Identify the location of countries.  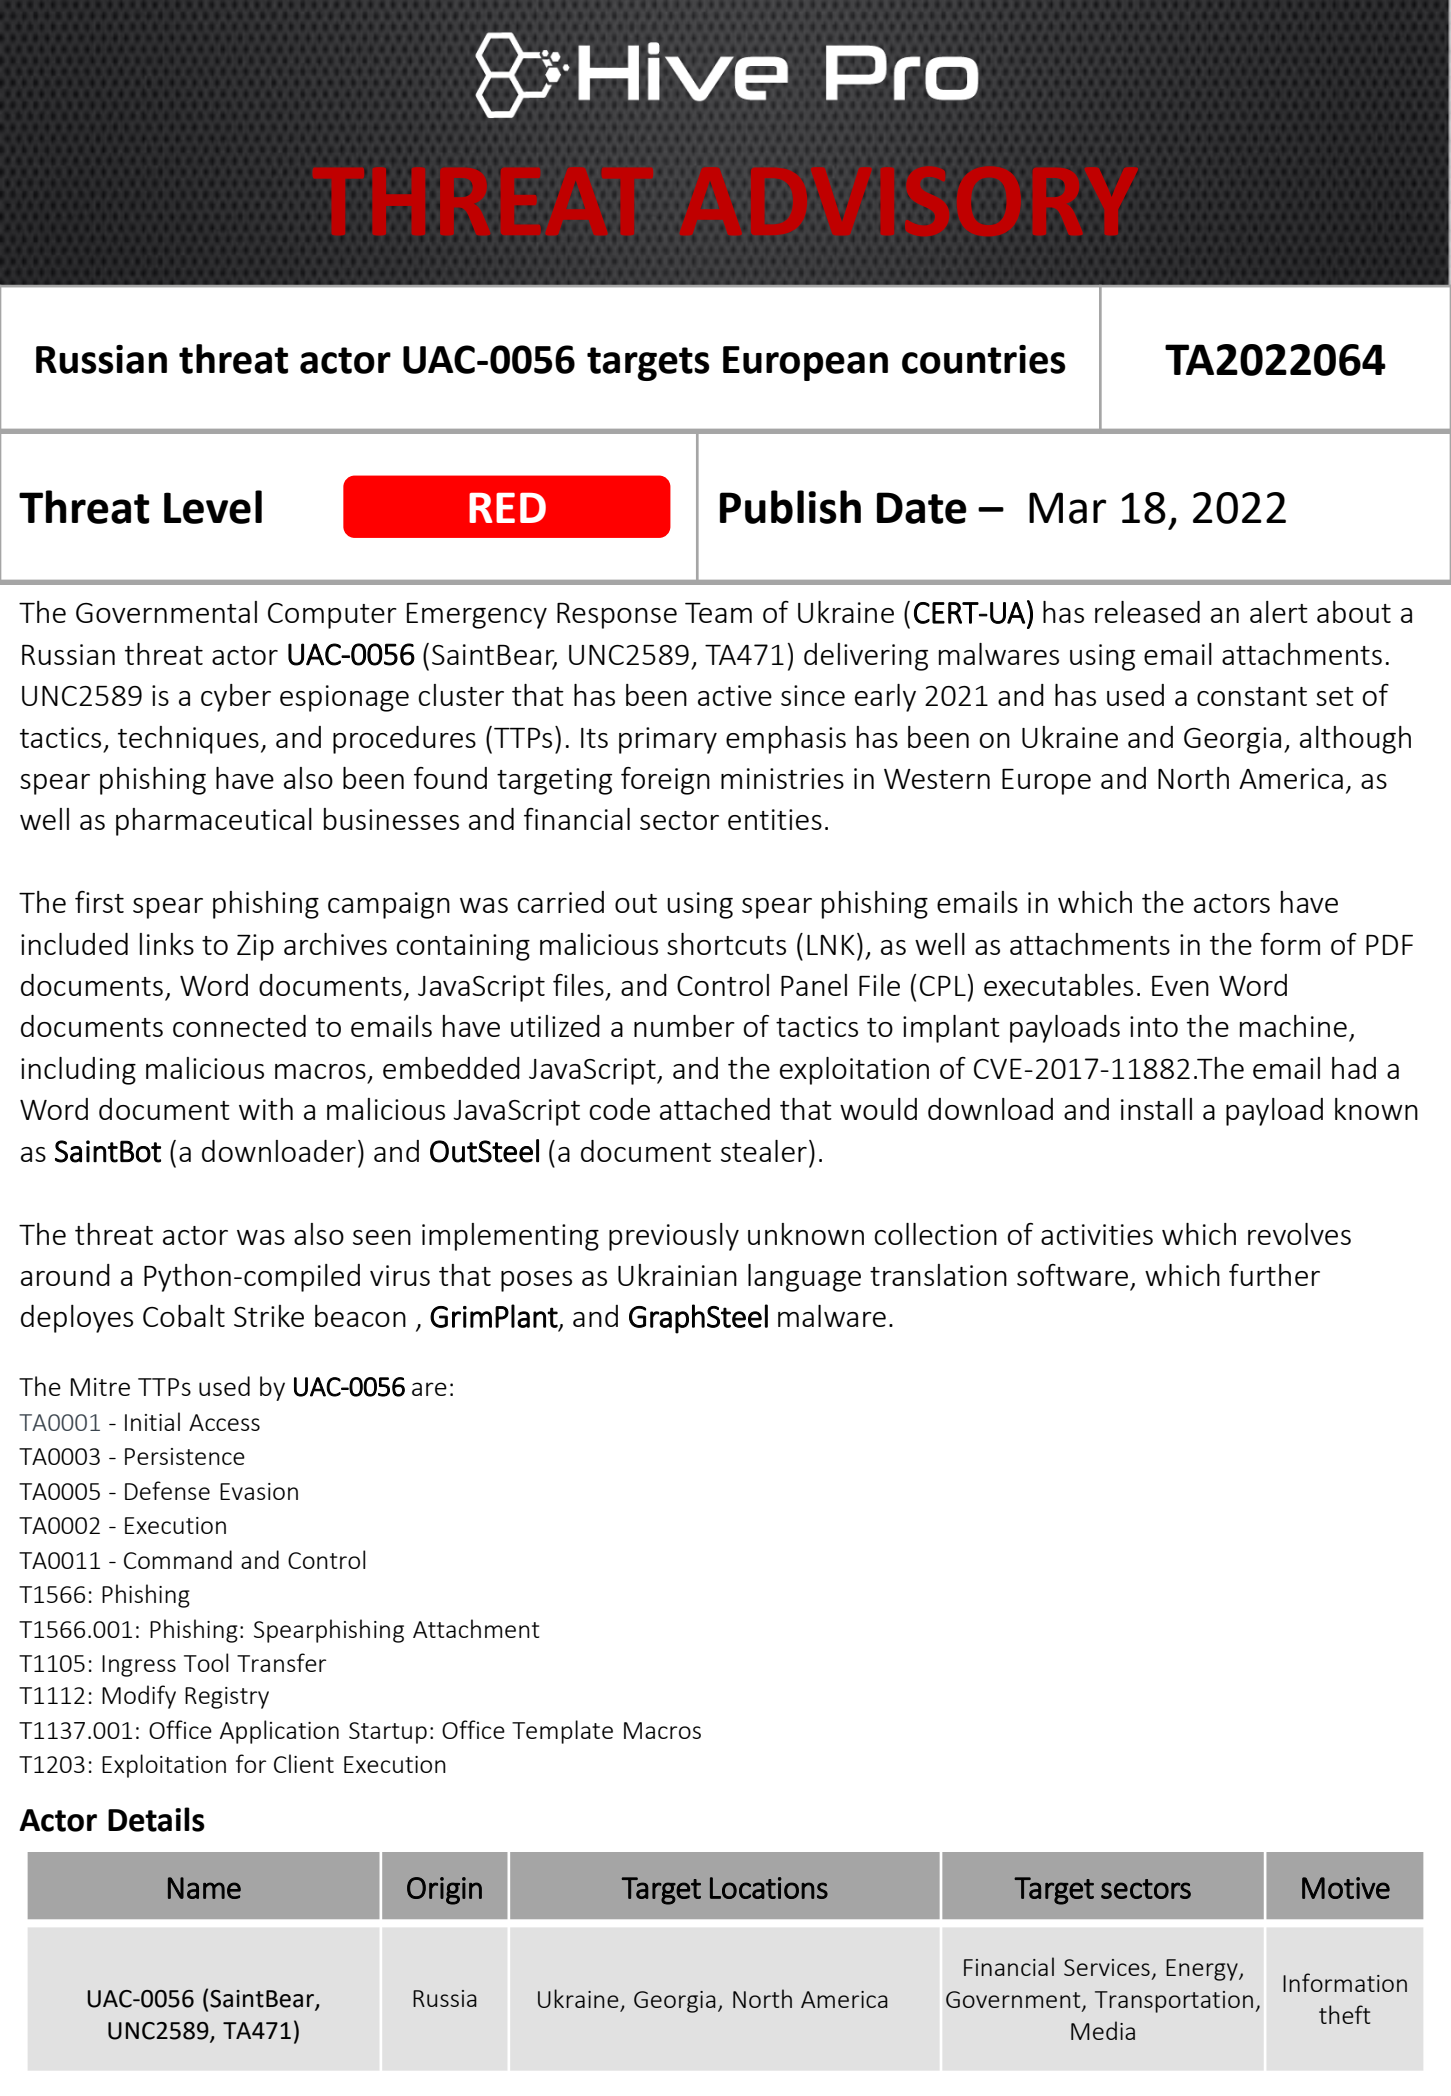
(984, 359).
